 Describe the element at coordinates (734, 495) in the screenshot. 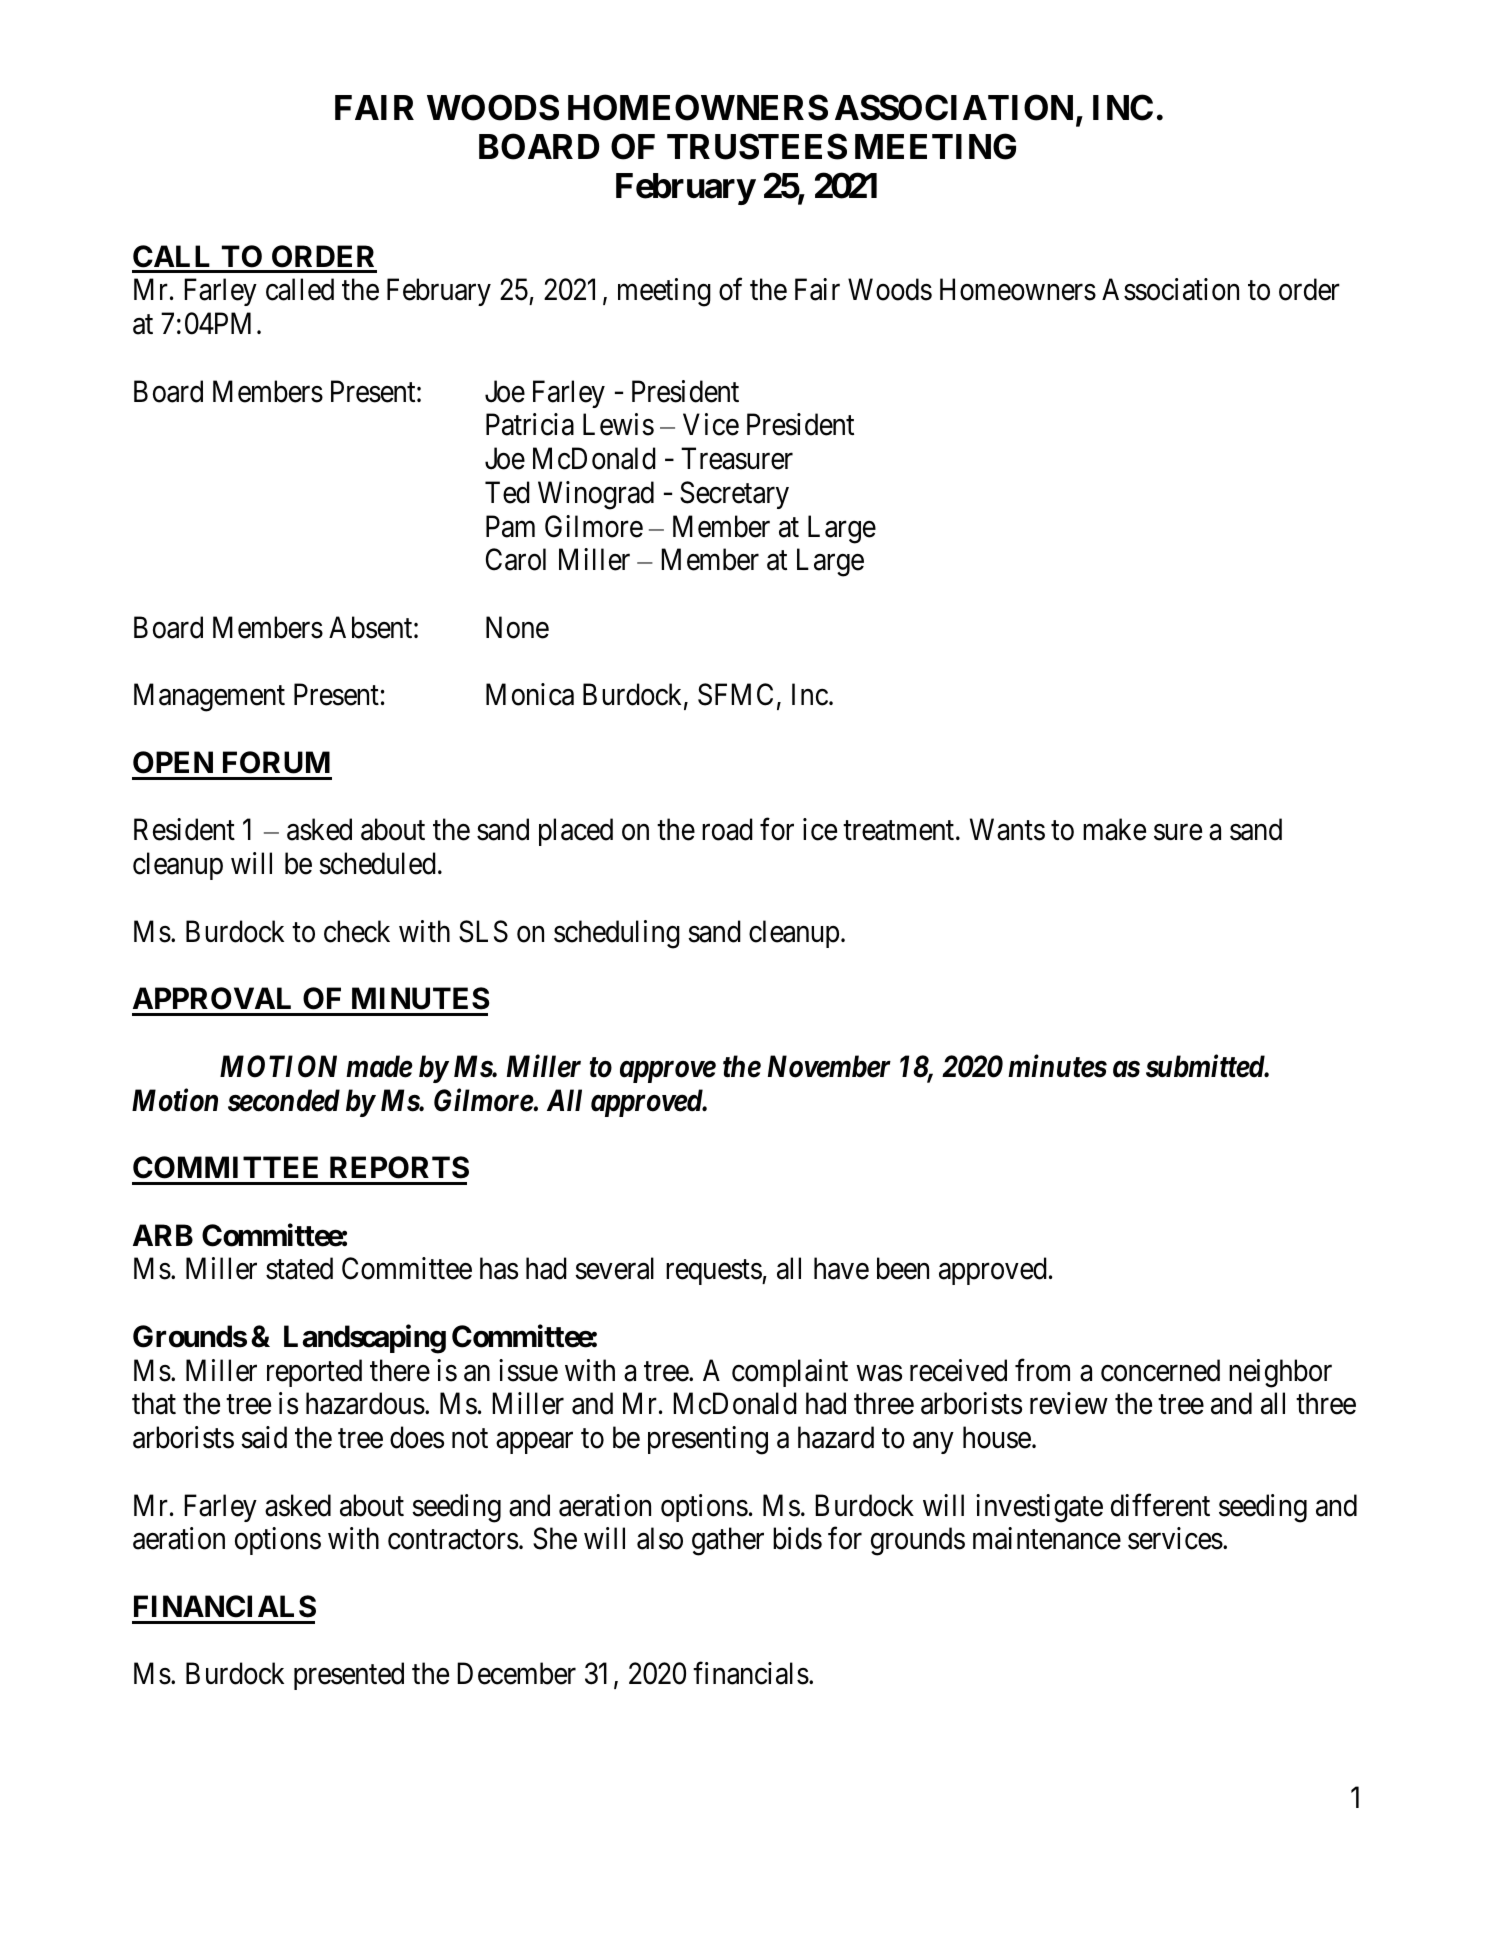

I see `Secretary` at that location.
